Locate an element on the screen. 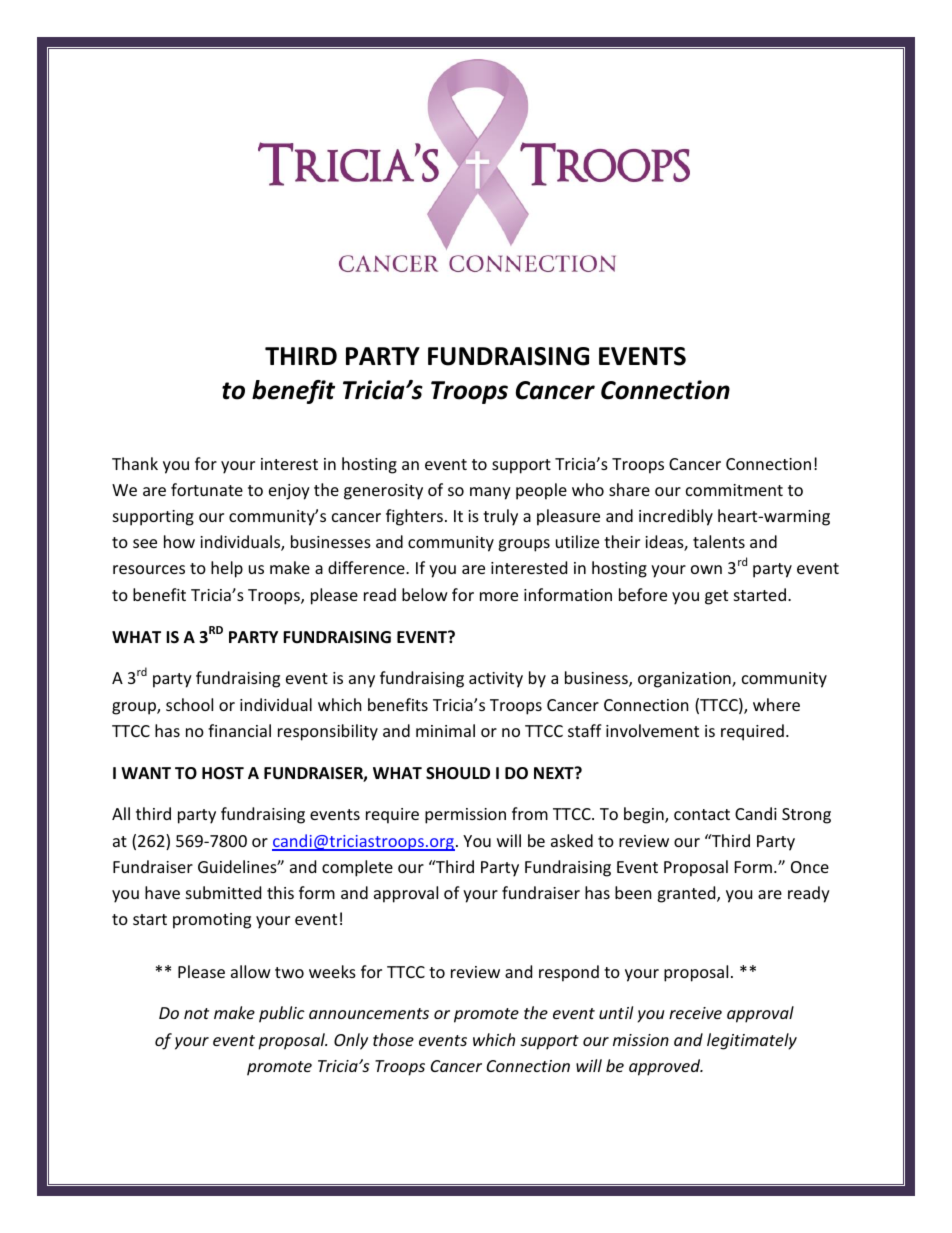 This screenshot has width=952, height=1233. legitimately is located at coordinates (752, 1041).
